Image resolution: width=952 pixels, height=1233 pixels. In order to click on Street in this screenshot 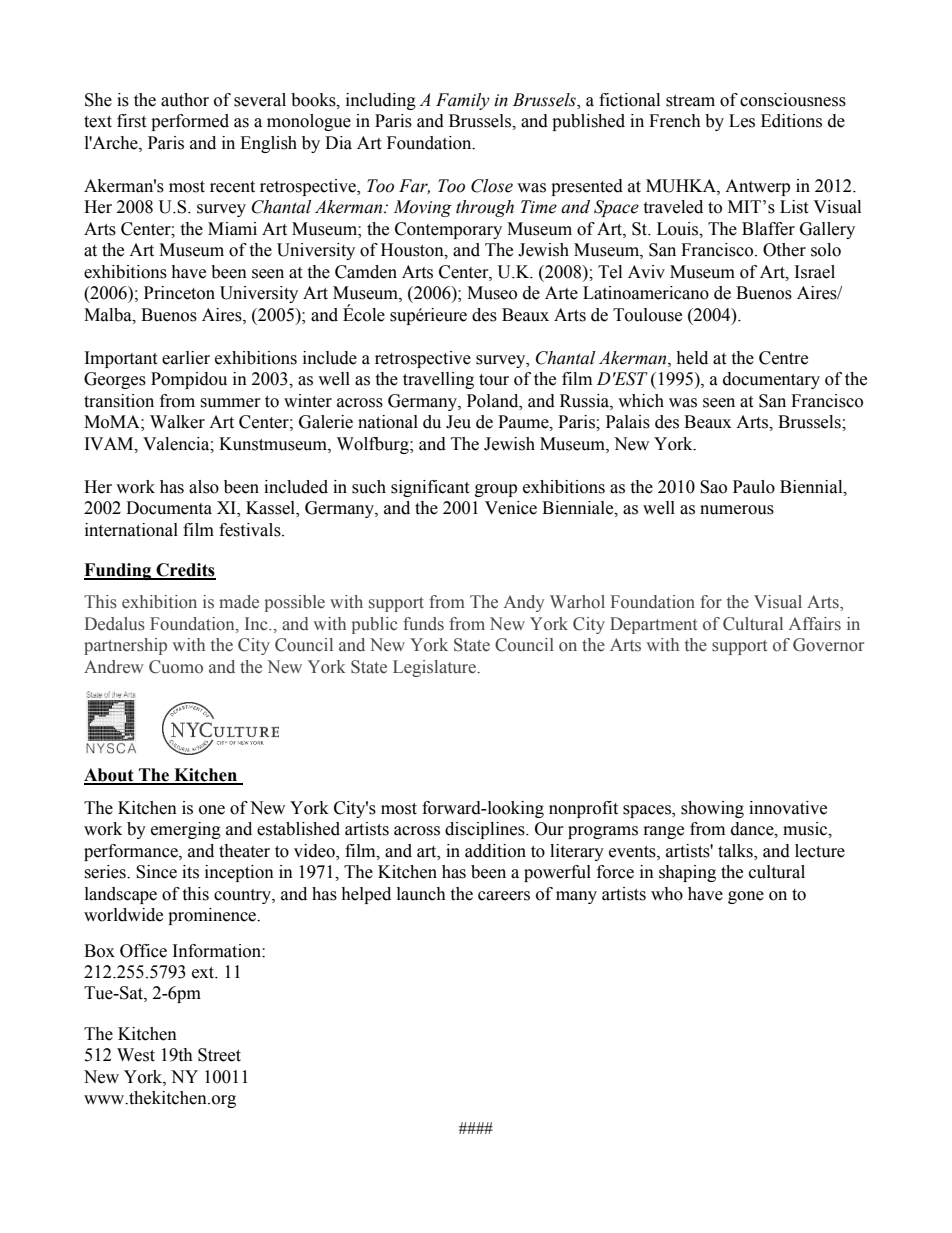, I will do `click(219, 1055)`.
